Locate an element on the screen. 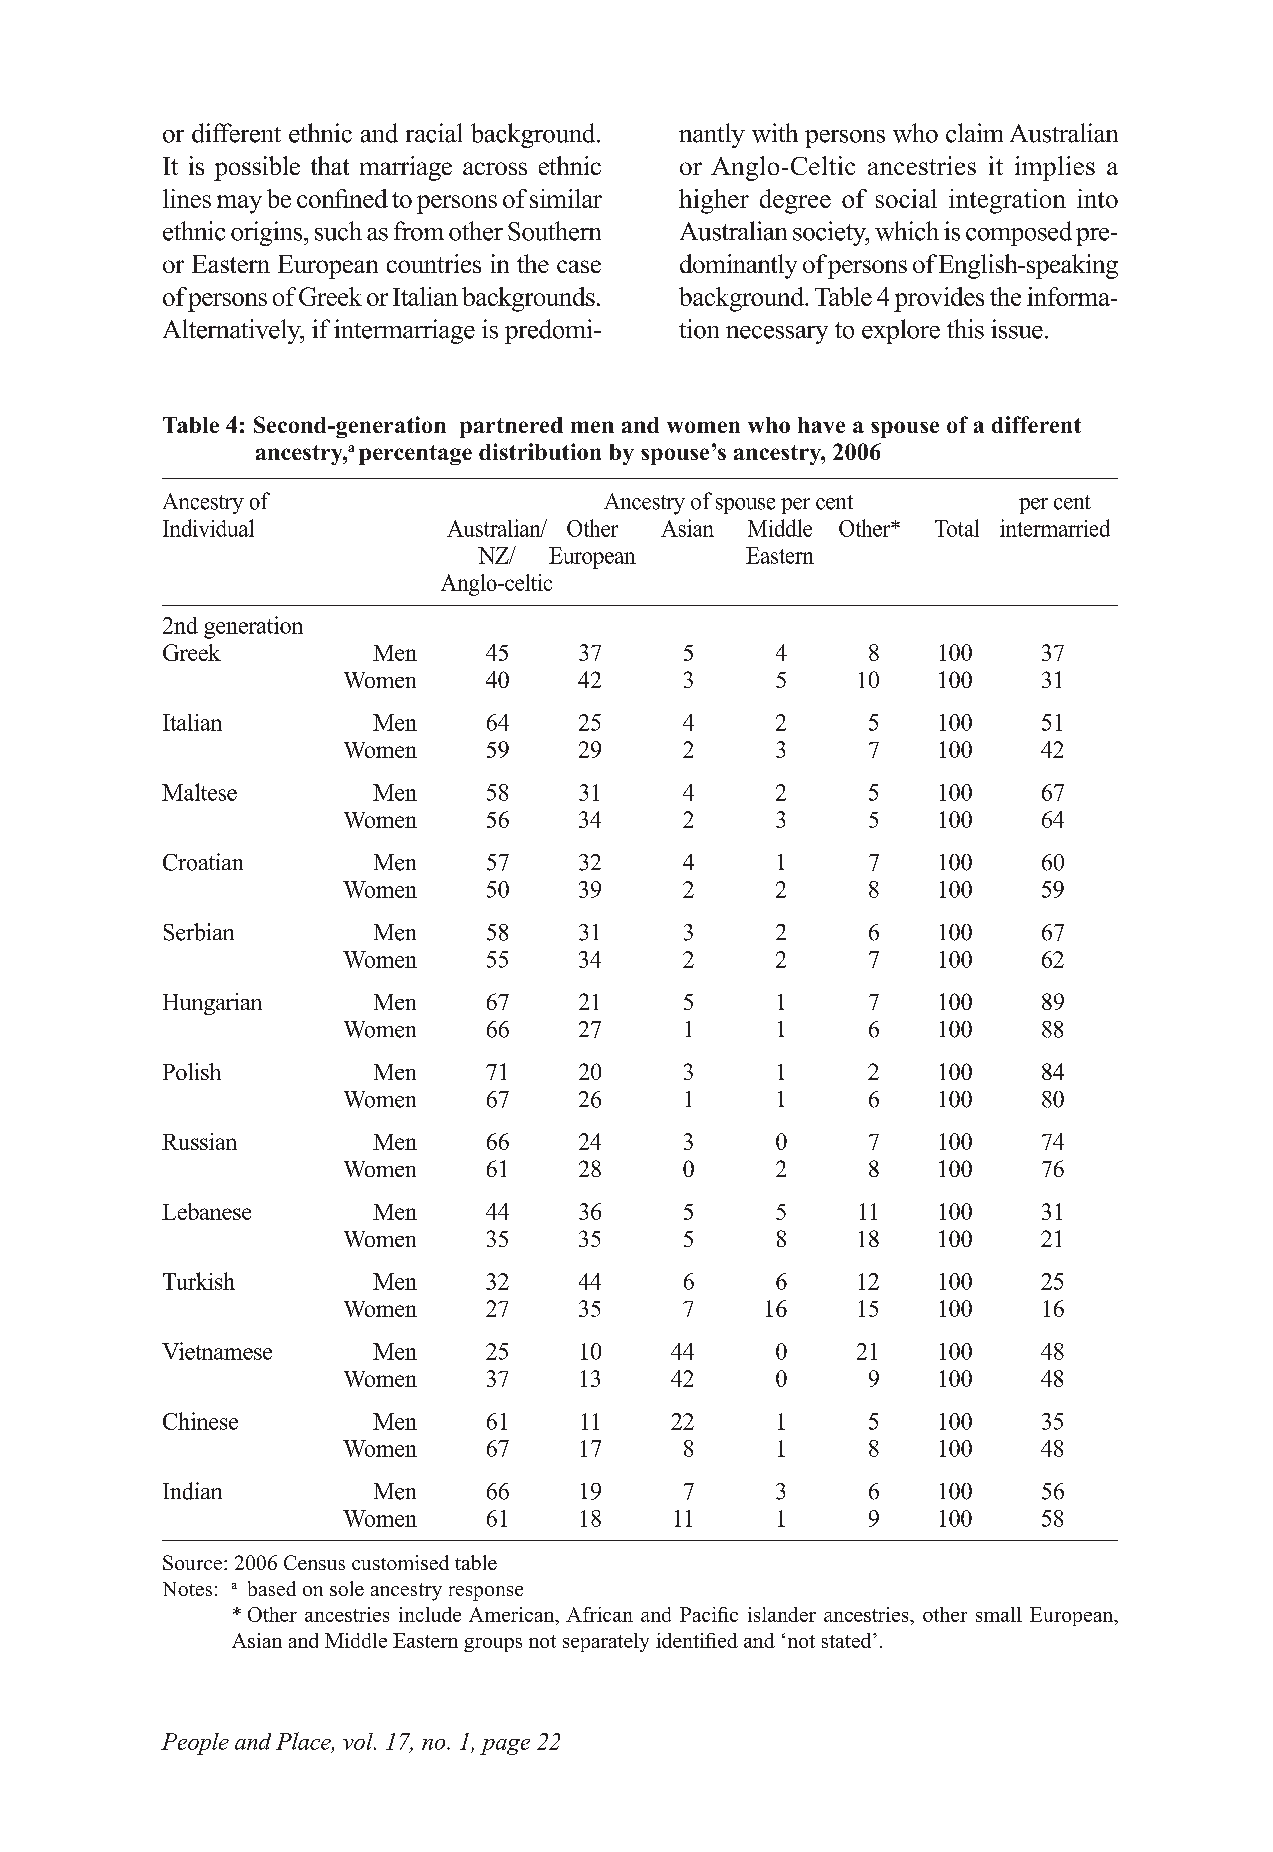 This screenshot has height=1852, width=1273. claim is located at coordinates (974, 133).
